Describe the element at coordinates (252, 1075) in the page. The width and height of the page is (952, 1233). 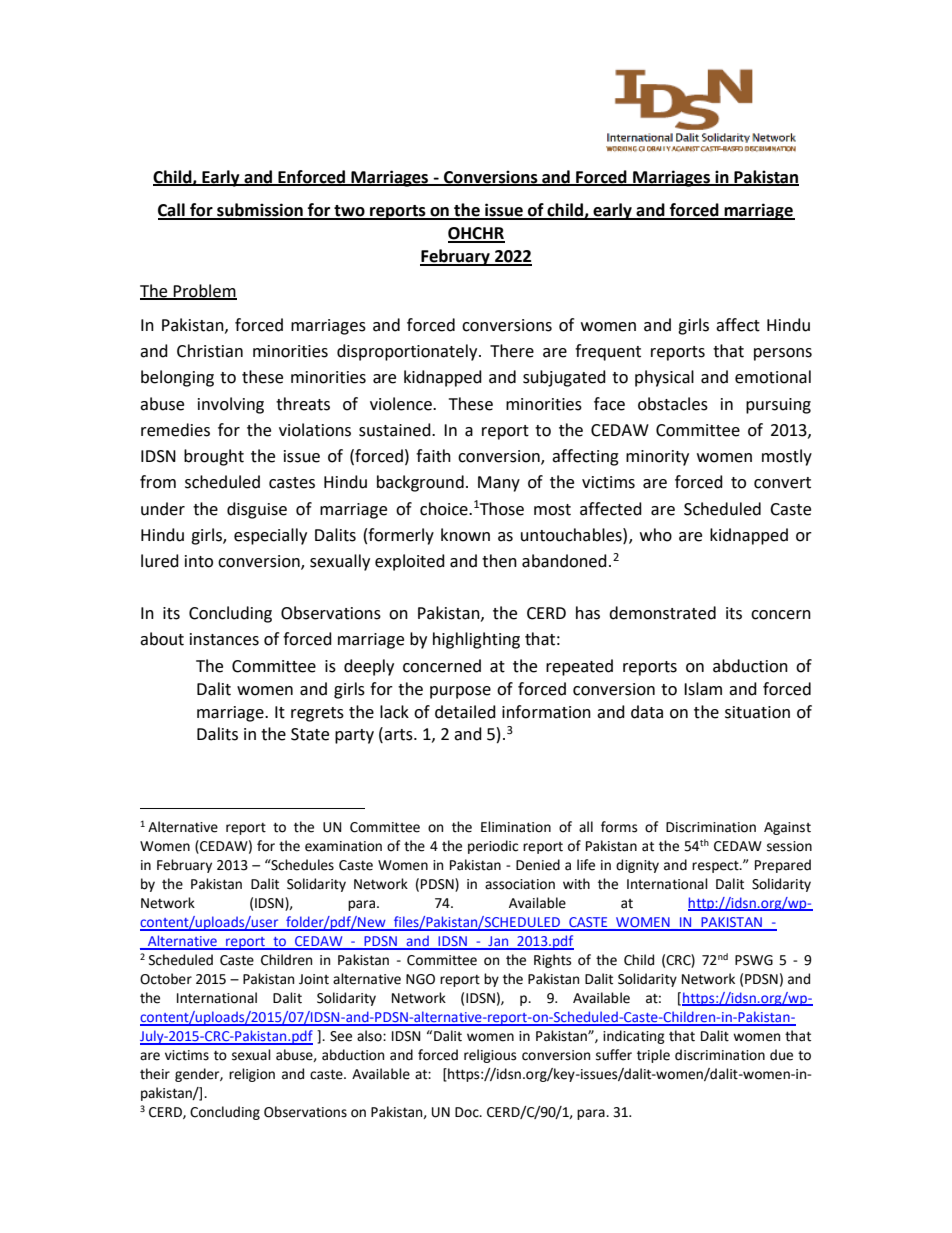
I see `religion` at that location.
